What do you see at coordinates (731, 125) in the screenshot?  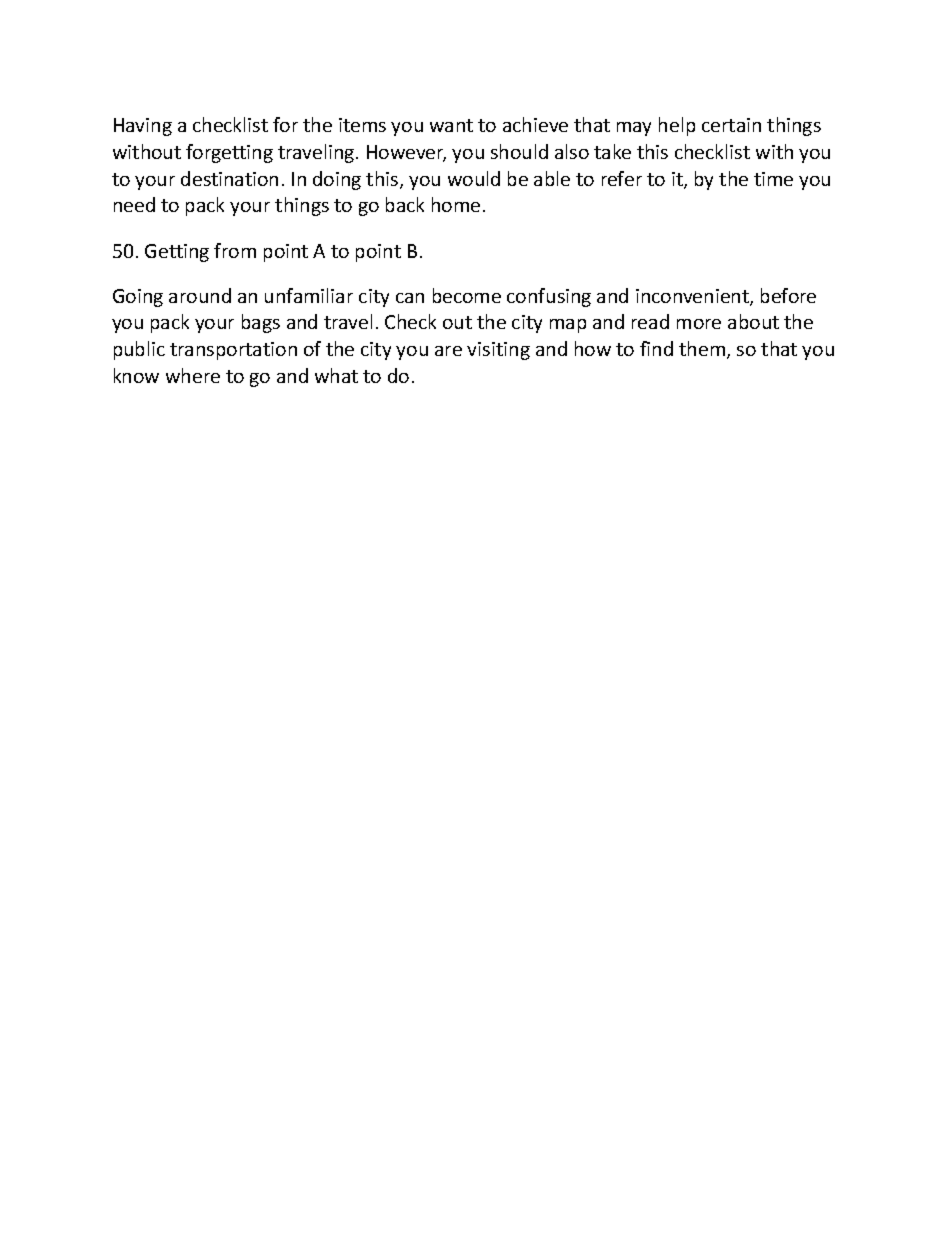 I see `certain` at bounding box center [731, 125].
